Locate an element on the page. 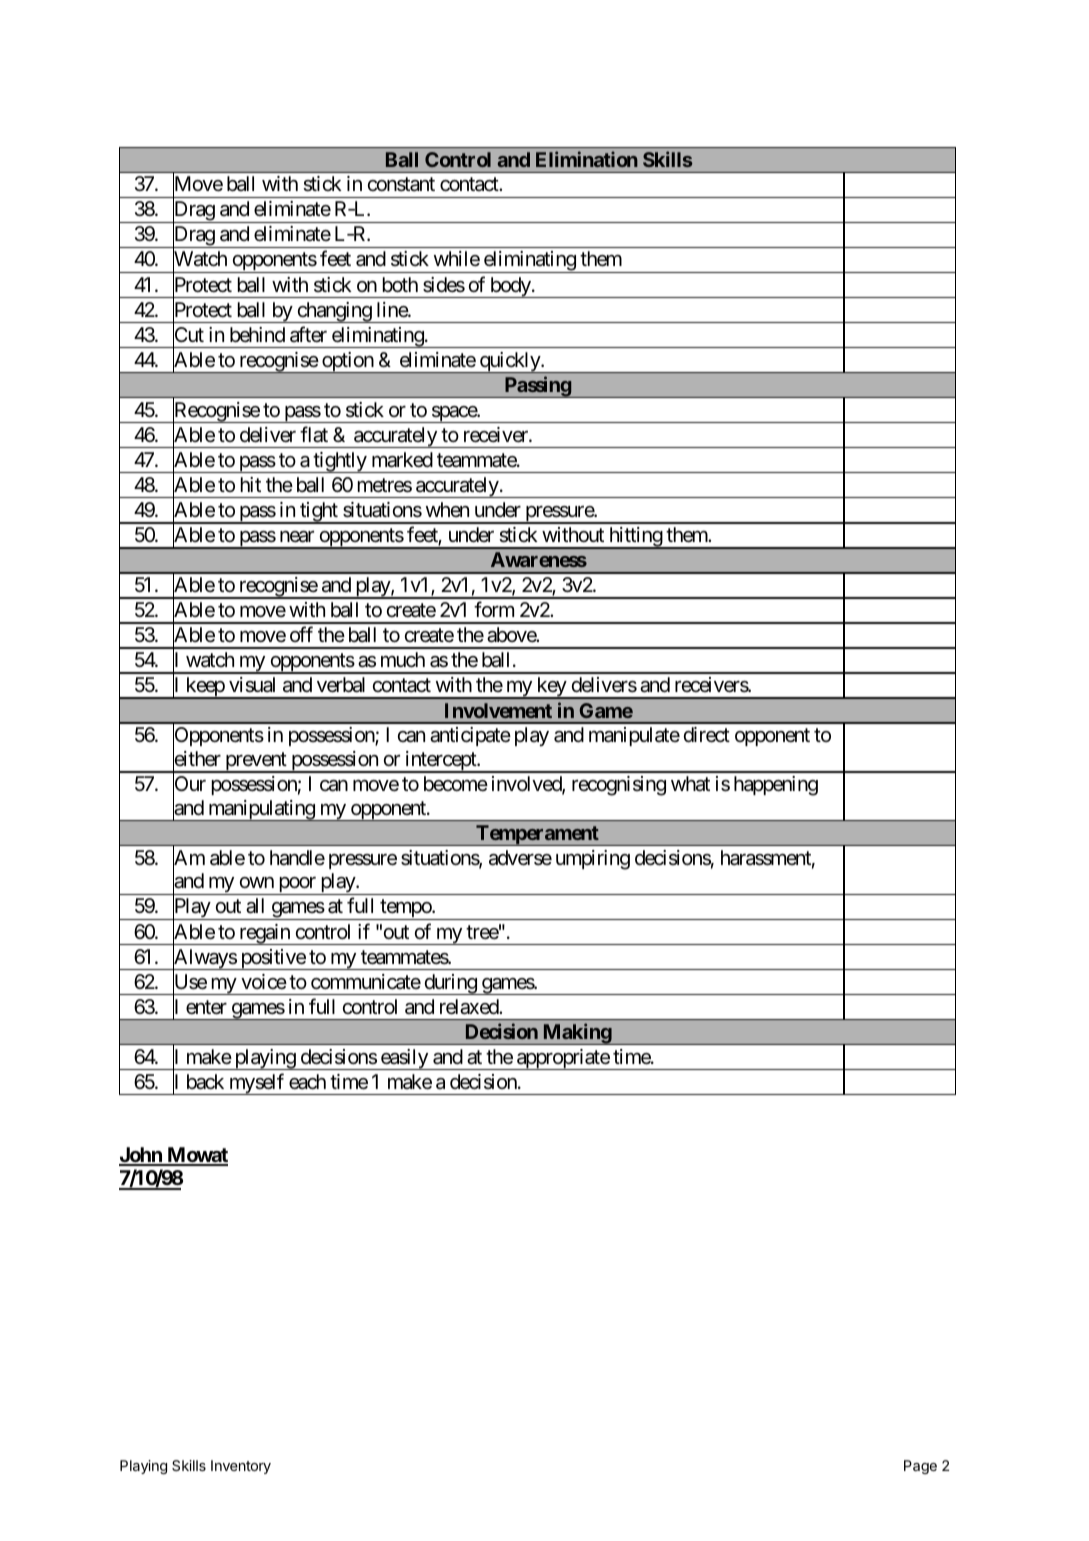 The width and height of the image is (1089, 1541). behind is located at coordinates (257, 334).
